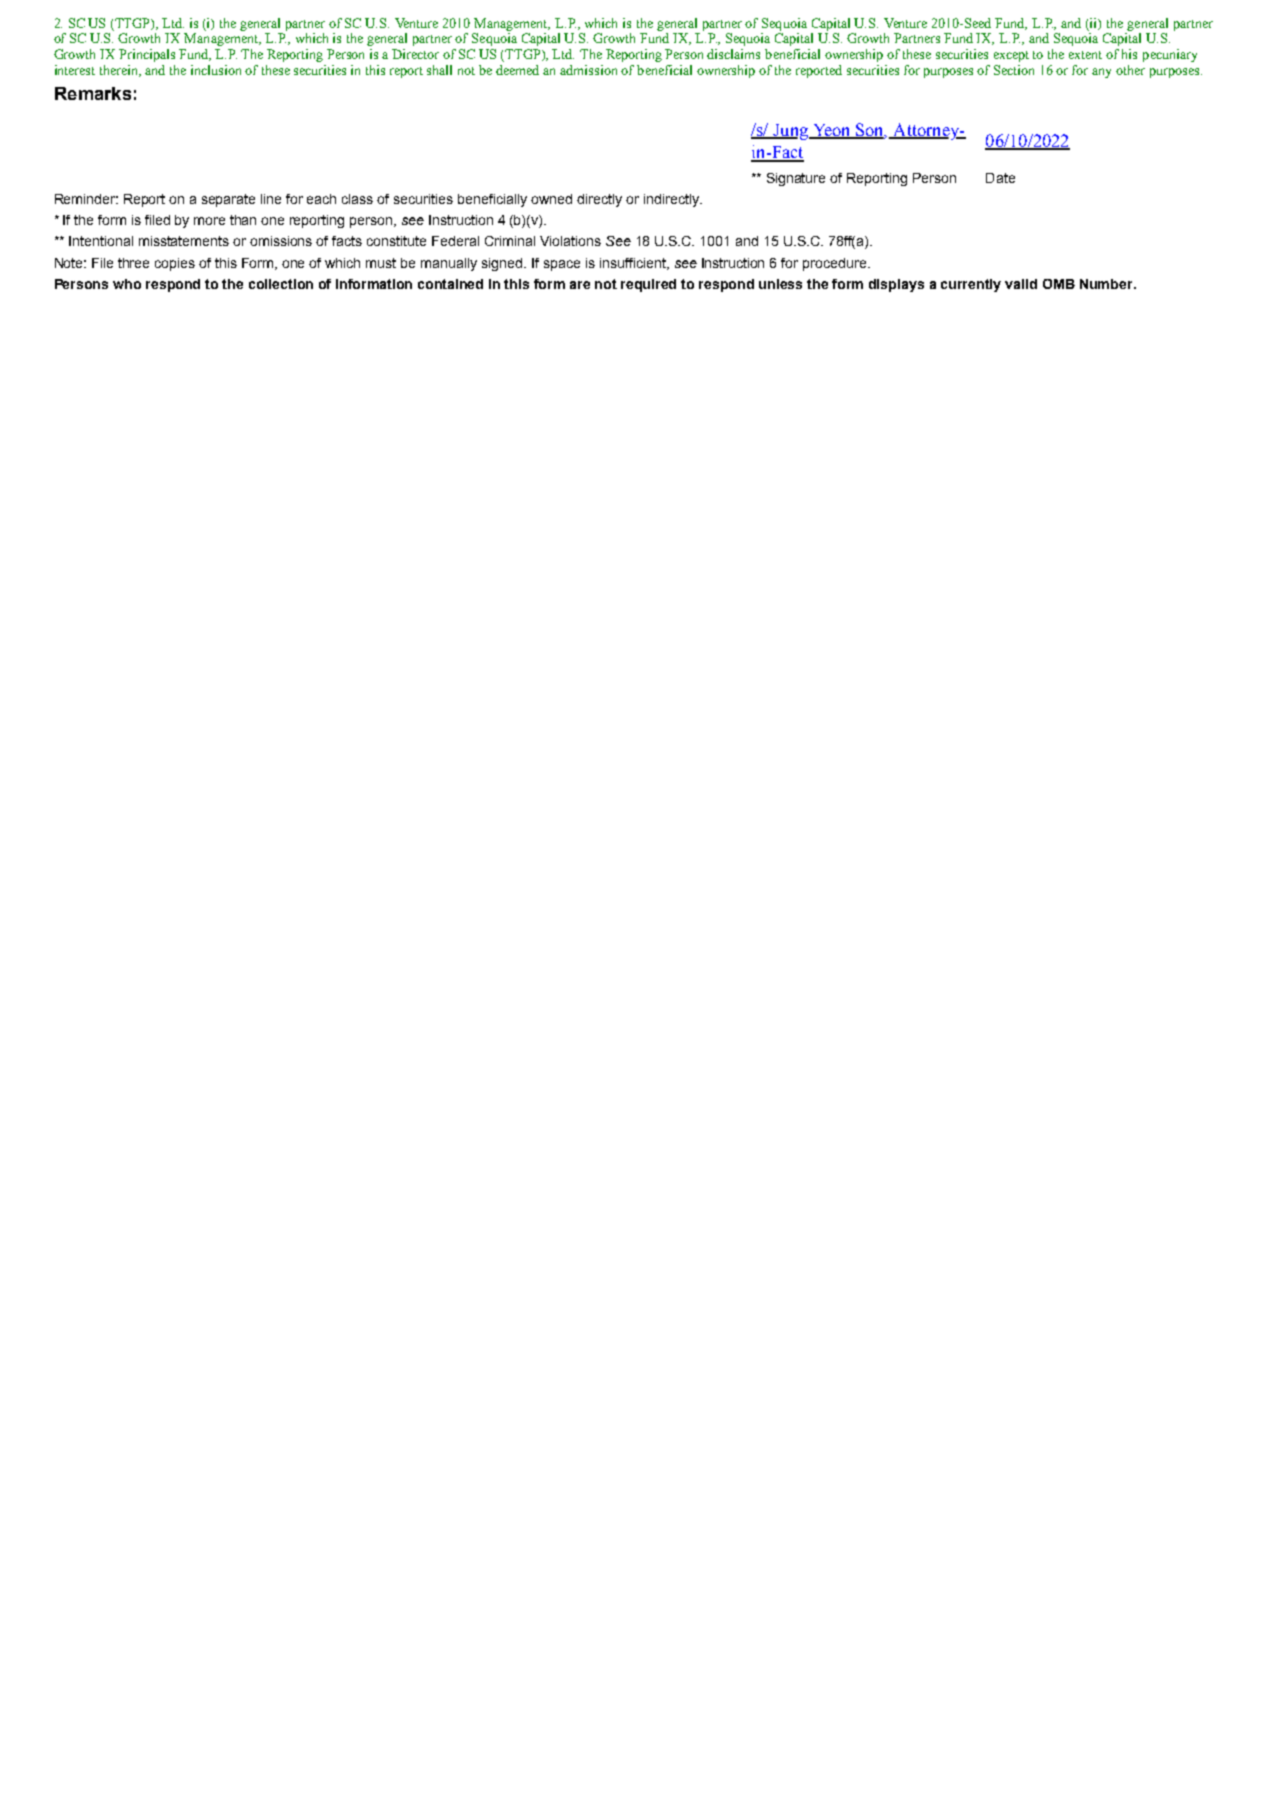 The height and width of the screenshot is (1795, 1268). I want to click on collection, so click(281, 284).
